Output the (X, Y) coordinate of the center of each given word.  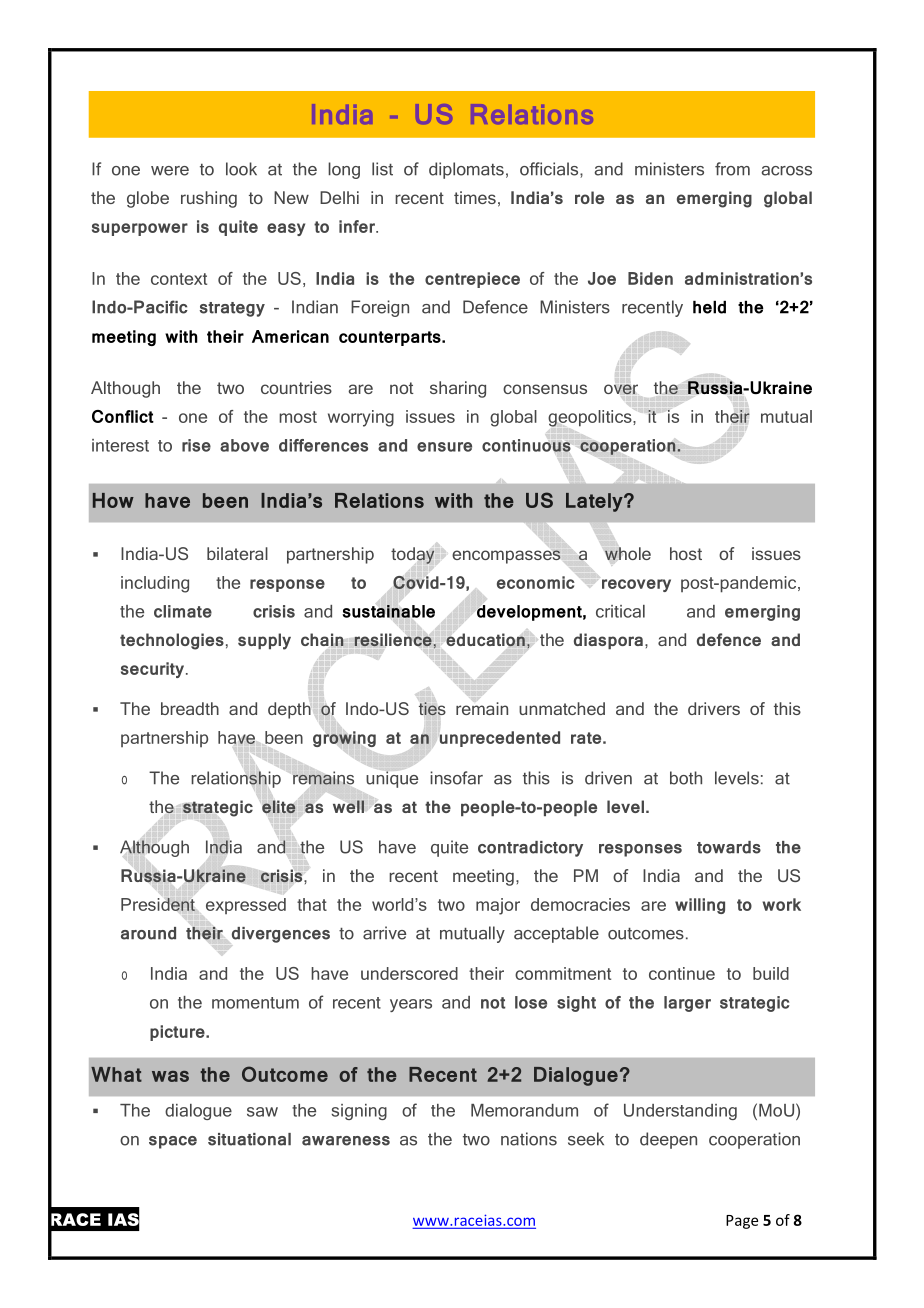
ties (432, 708)
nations (529, 1139)
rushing (209, 199)
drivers (714, 708)
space (173, 1142)
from (732, 169)
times (475, 197)
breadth (190, 708)
